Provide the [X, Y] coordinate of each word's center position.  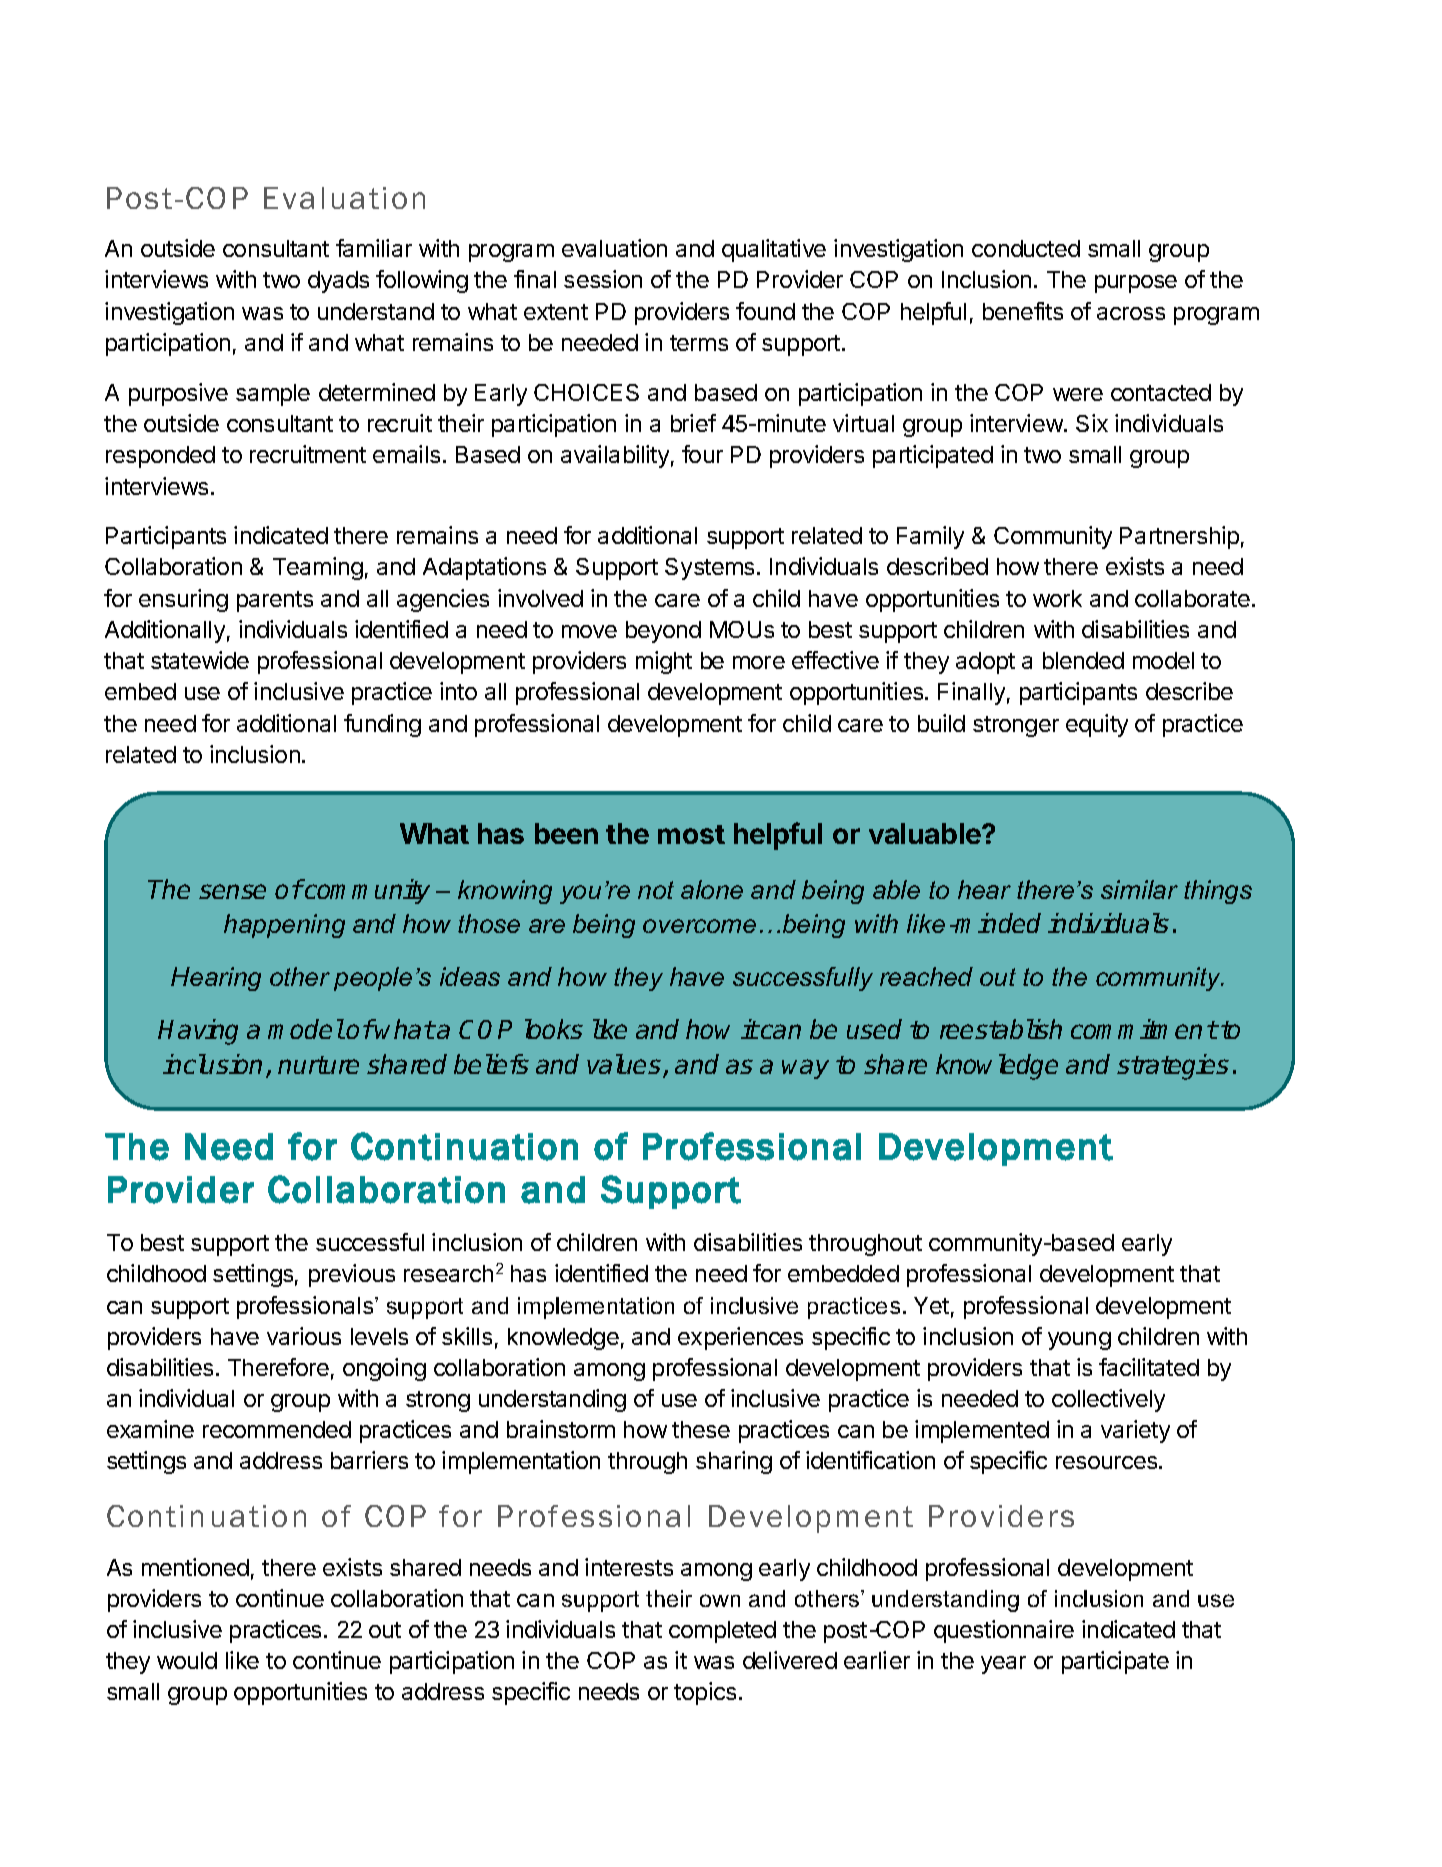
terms [699, 343]
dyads [338, 282]
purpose [1136, 284]
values [625, 1065]
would [187, 1660]
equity [1097, 725]
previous [352, 1275]
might [664, 662]
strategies [1173, 1067]
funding [382, 725]
